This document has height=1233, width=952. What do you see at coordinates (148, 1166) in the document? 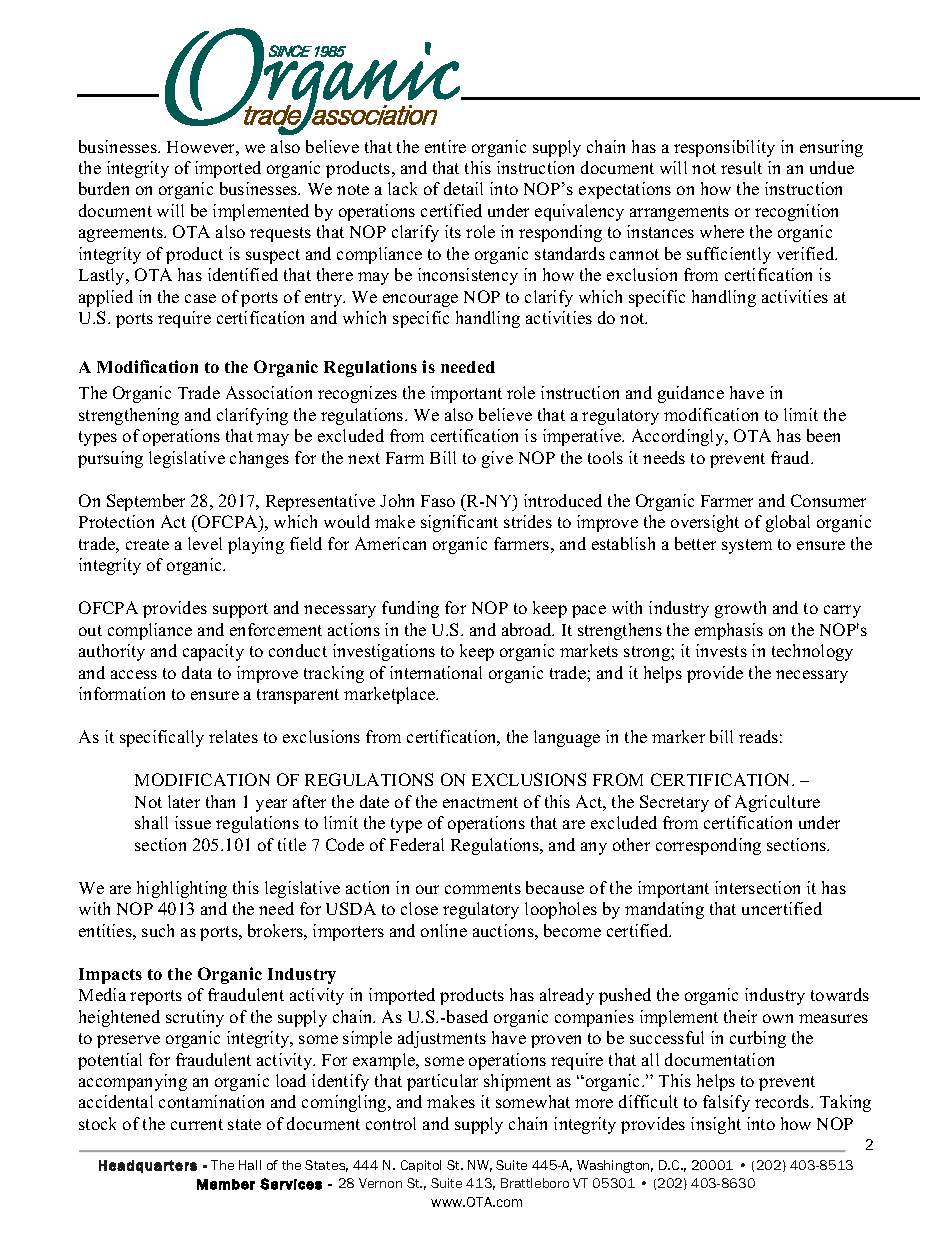
I see `Headquarters` at bounding box center [148, 1166].
